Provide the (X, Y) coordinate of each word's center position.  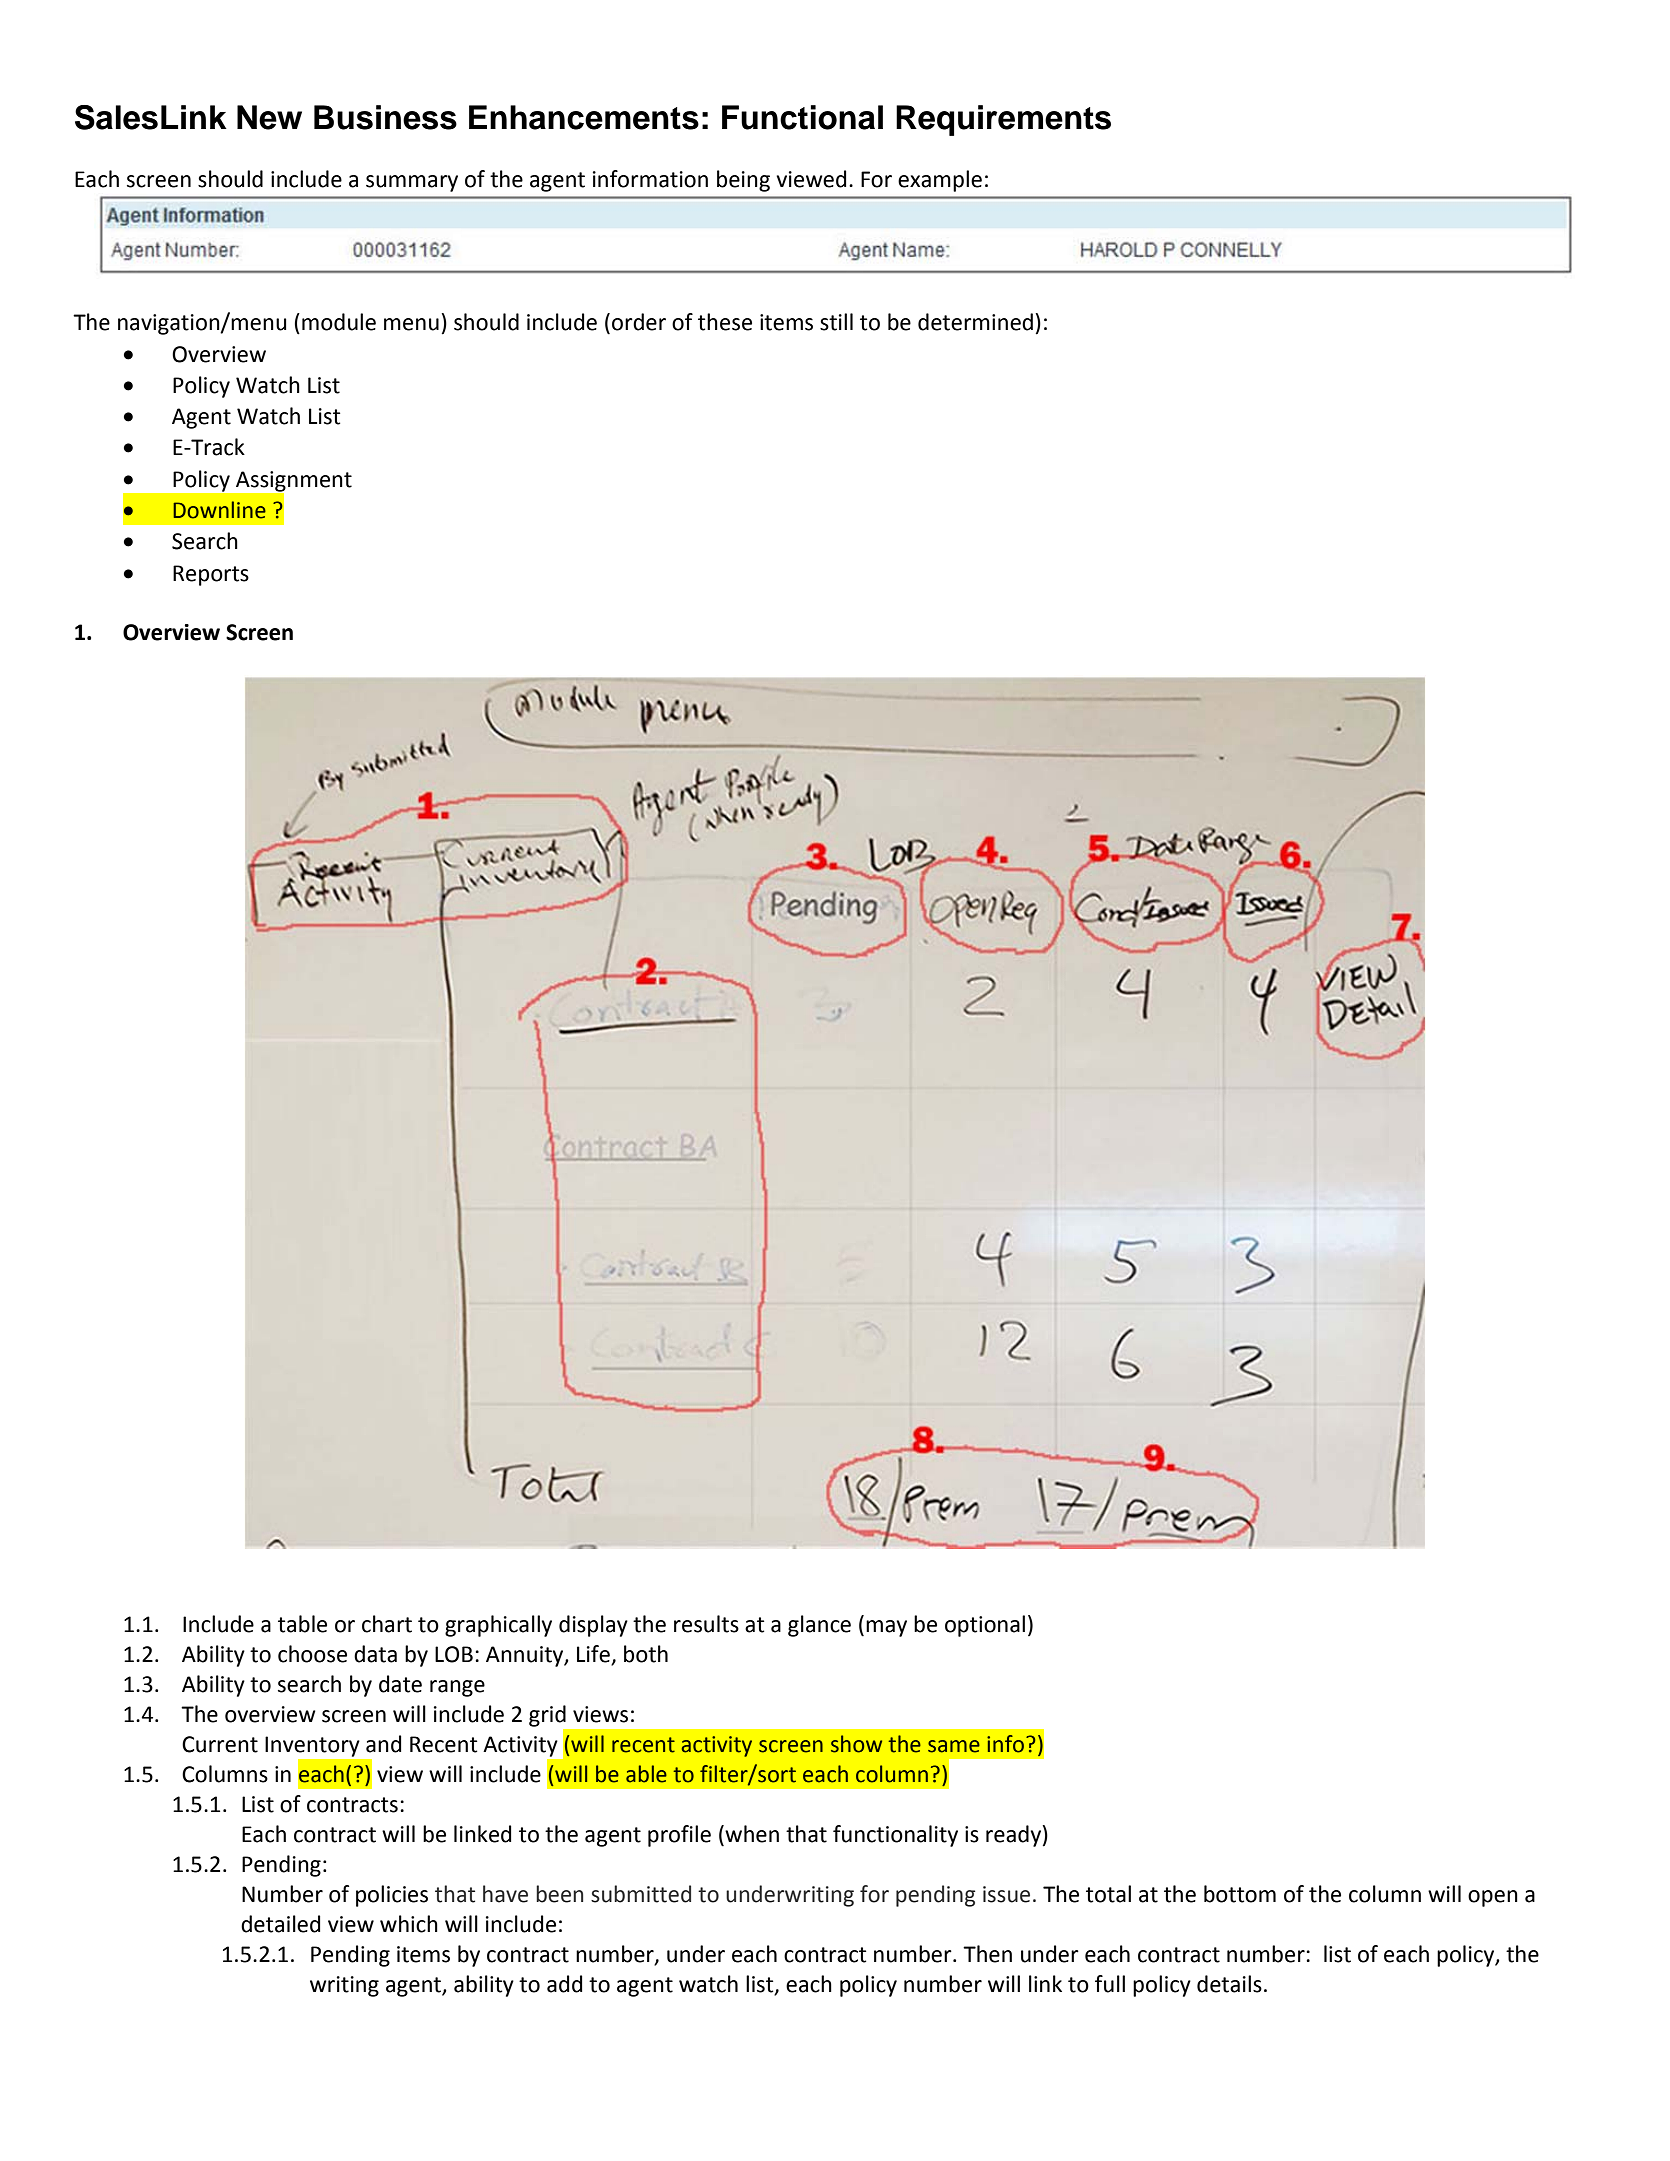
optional (985, 1626)
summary (412, 183)
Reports (211, 575)
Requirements (1003, 120)
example (940, 181)
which (409, 1924)
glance (819, 1626)
